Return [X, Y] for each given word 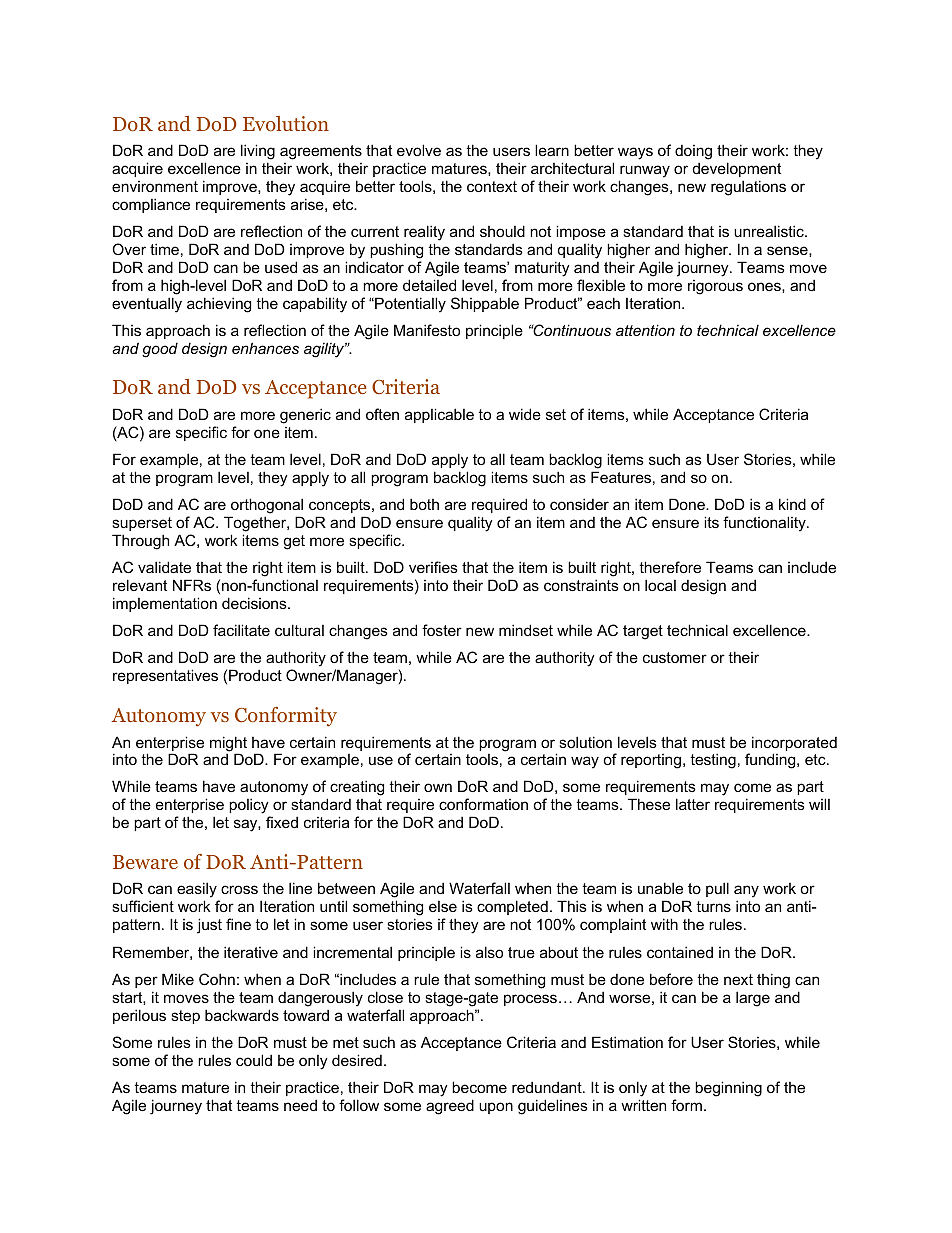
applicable [439, 415]
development [737, 169]
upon [496, 1108]
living [258, 152]
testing [713, 761]
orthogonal [267, 506]
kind [792, 504]
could [254, 1060]
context [492, 186]
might [228, 745]
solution [585, 742]
